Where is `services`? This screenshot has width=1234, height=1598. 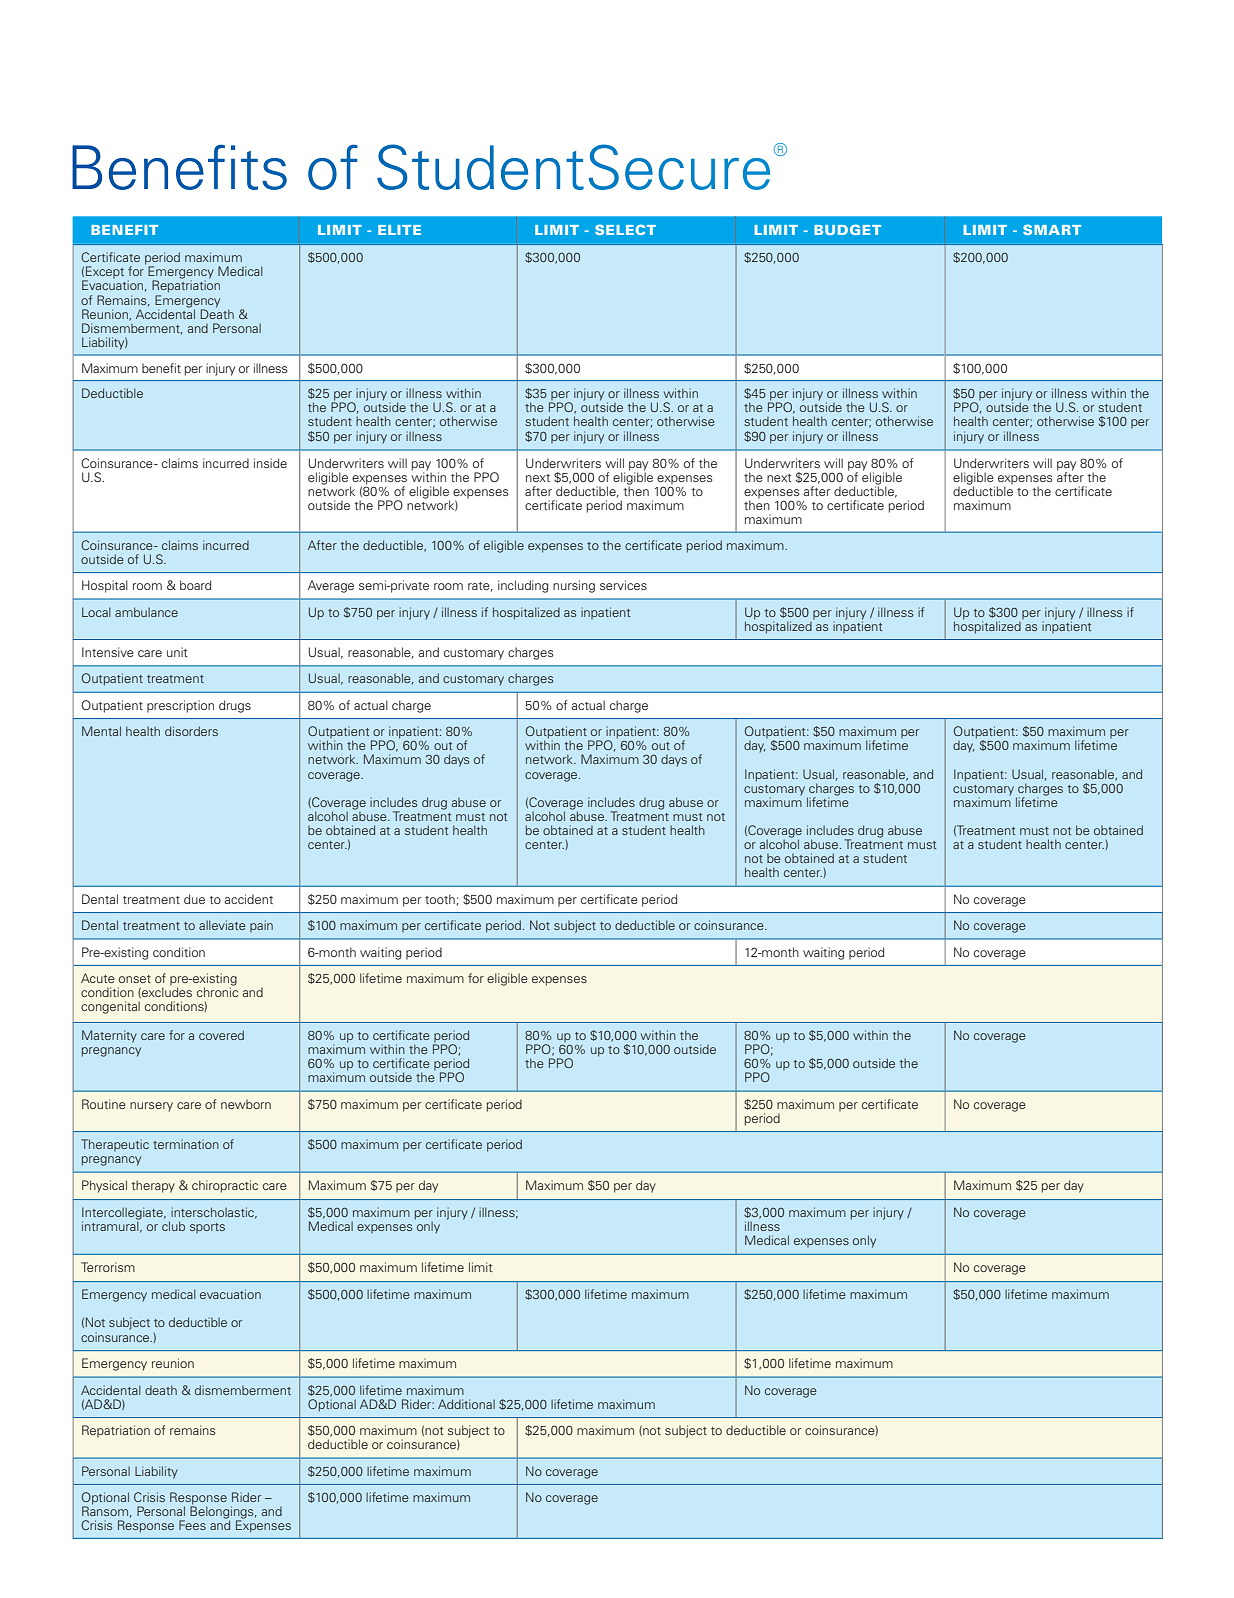
services is located at coordinates (623, 585).
